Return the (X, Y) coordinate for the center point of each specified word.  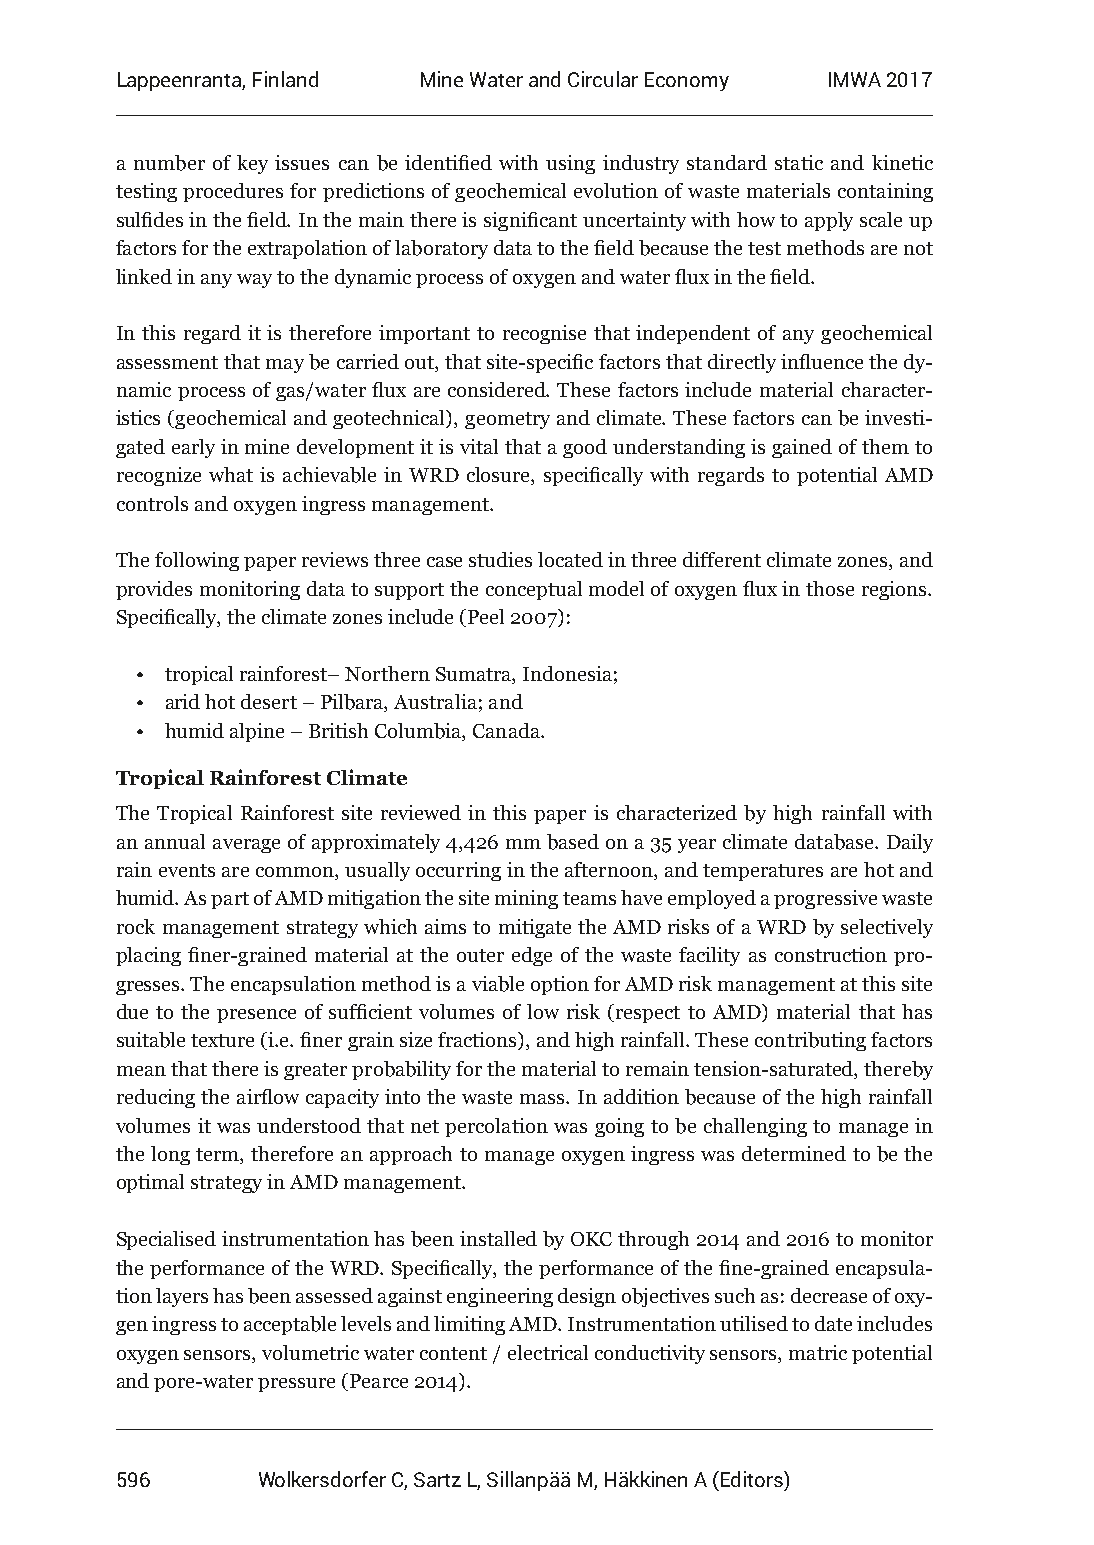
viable (498, 984)
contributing (810, 1041)
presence (256, 1016)
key (252, 164)
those (830, 588)
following (197, 561)
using (570, 164)
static (799, 162)
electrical (548, 1352)
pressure (296, 1385)
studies (500, 559)
